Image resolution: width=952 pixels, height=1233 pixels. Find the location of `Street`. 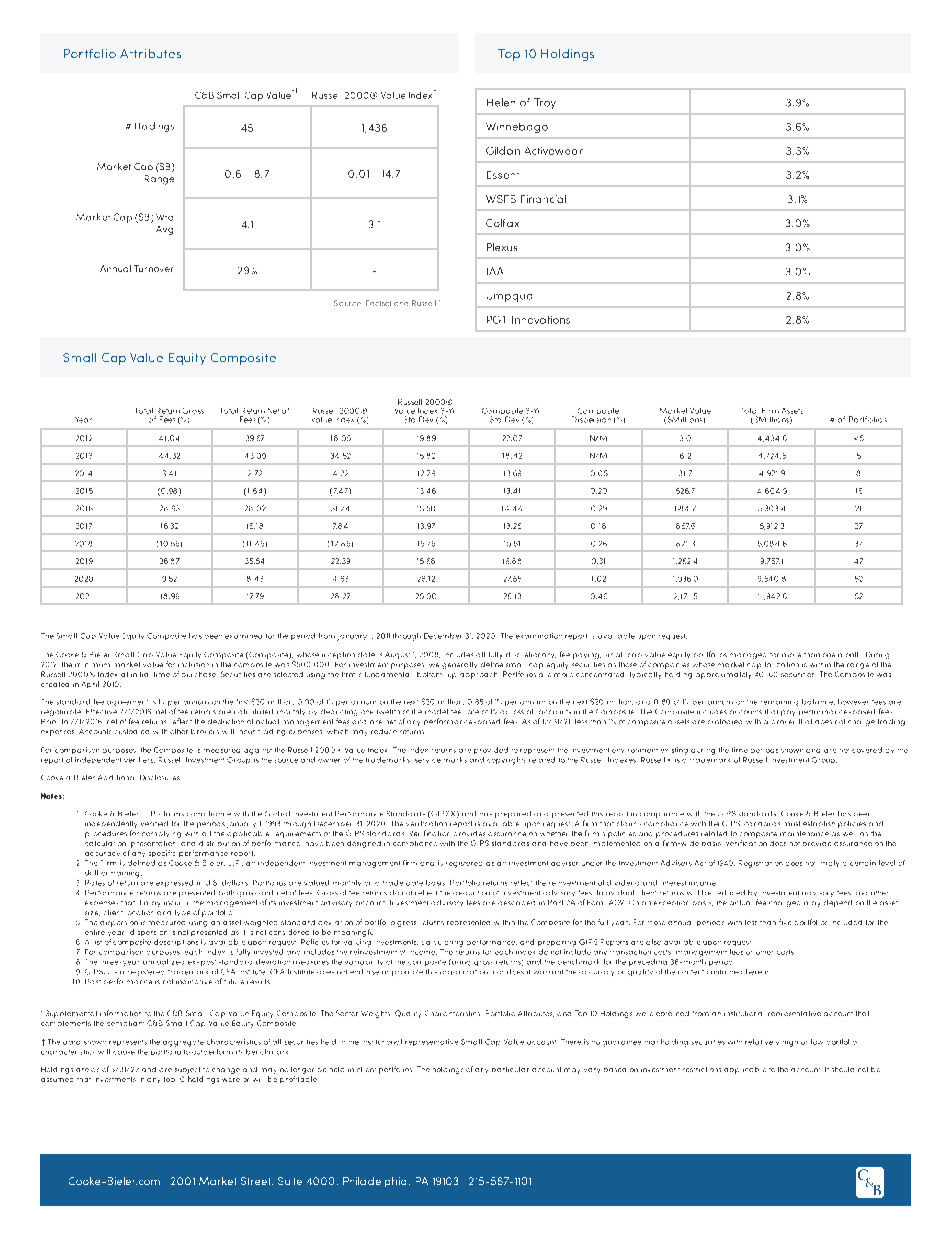

Street is located at coordinates (257, 1181).
